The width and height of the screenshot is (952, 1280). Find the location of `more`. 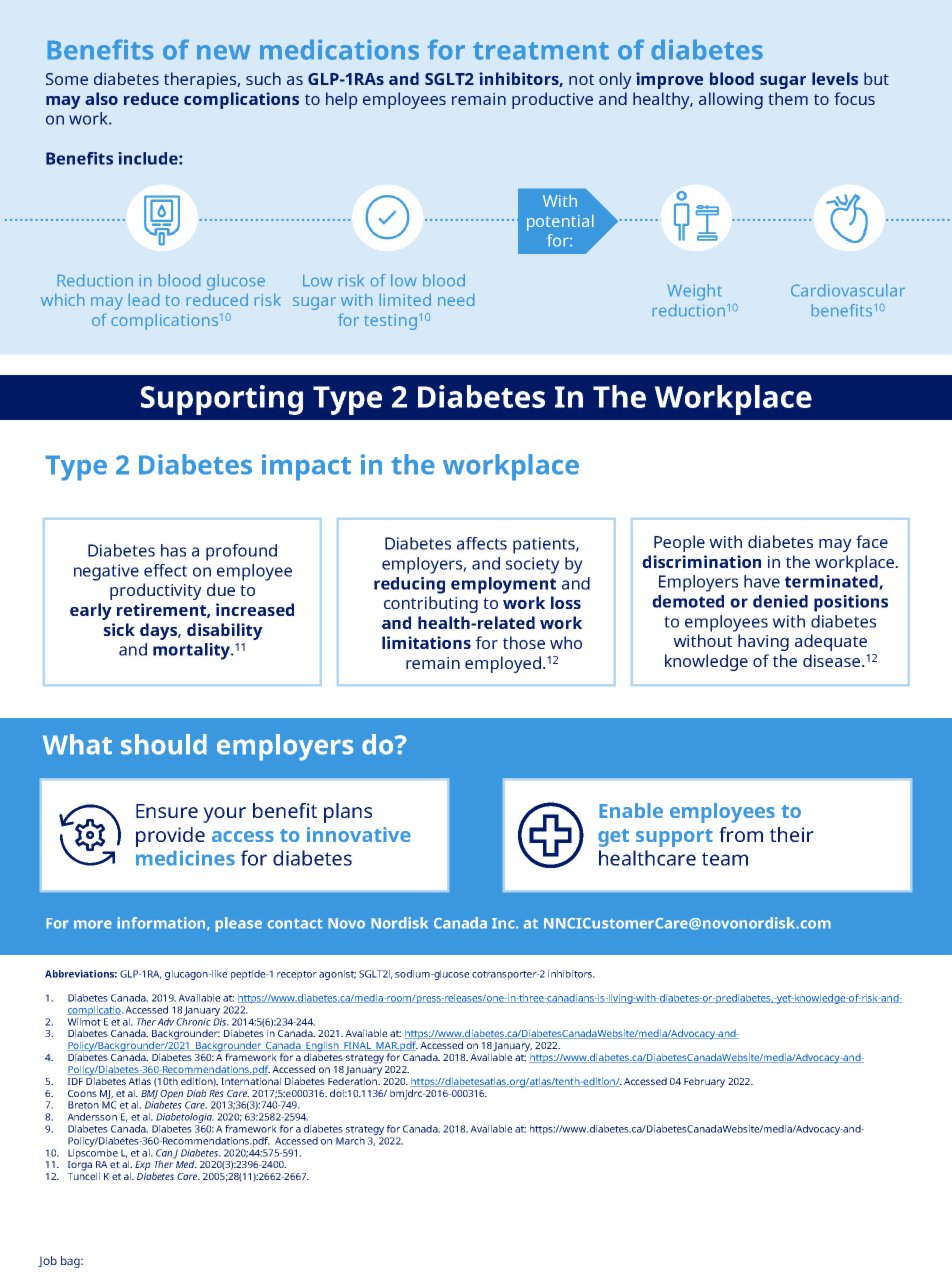

more is located at coordinates (93, 924).
